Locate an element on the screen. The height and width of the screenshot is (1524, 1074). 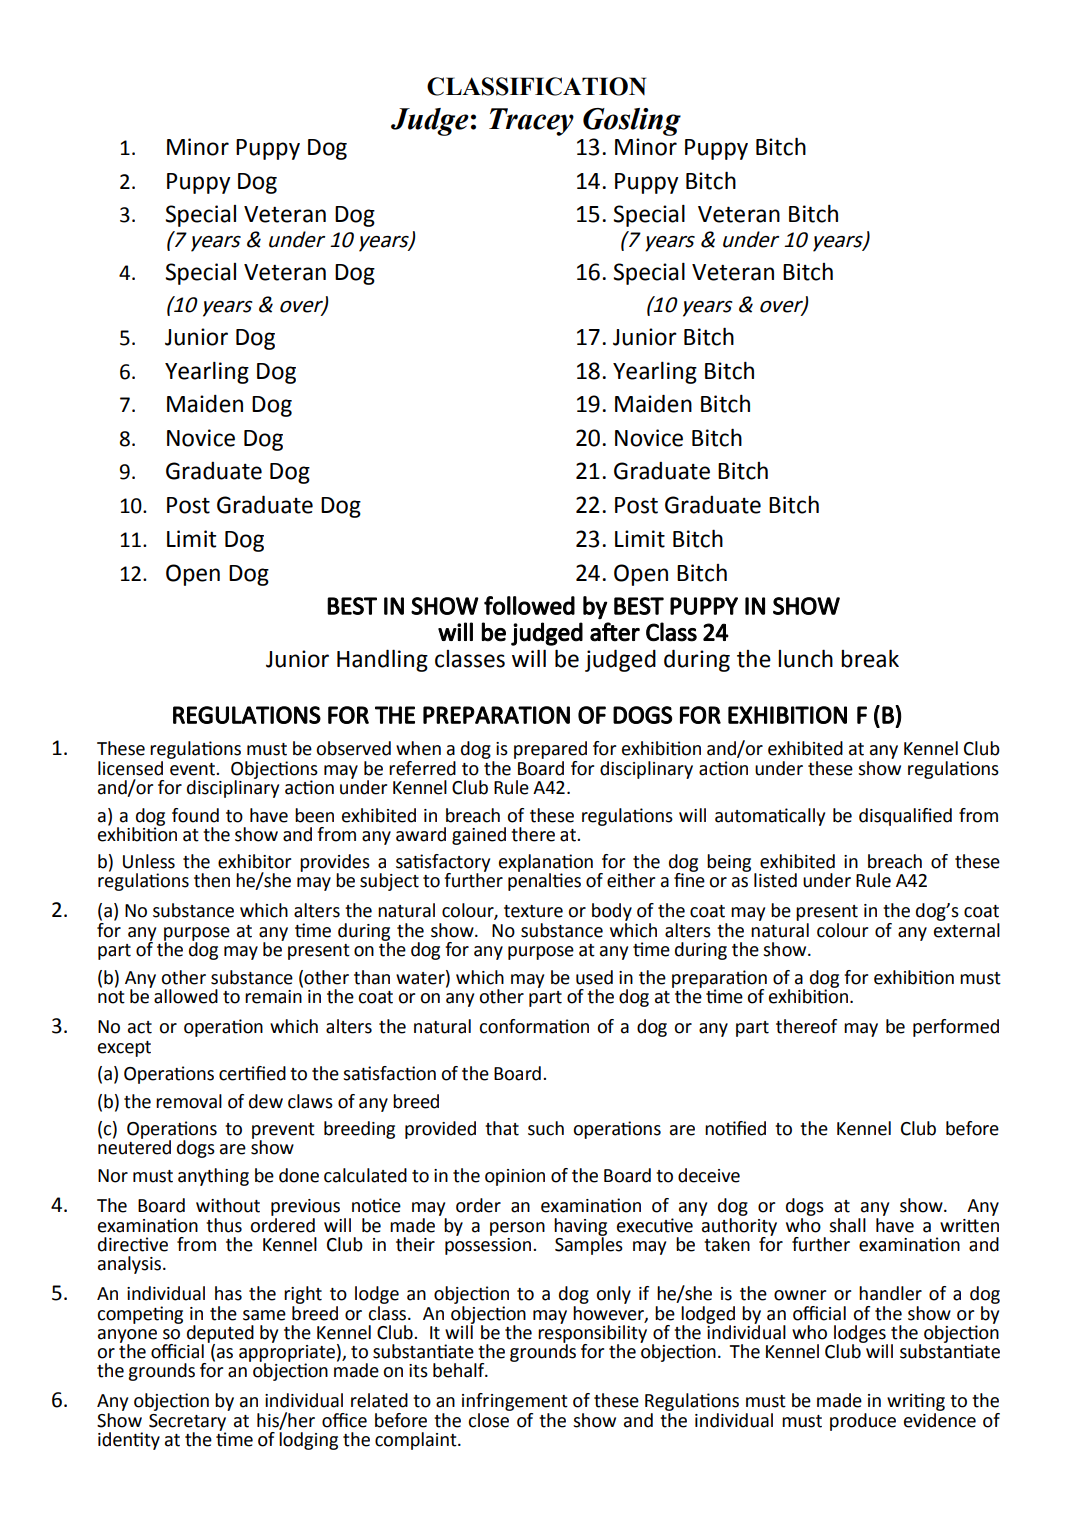
Secretary is located at coordinates (187, 1423).
